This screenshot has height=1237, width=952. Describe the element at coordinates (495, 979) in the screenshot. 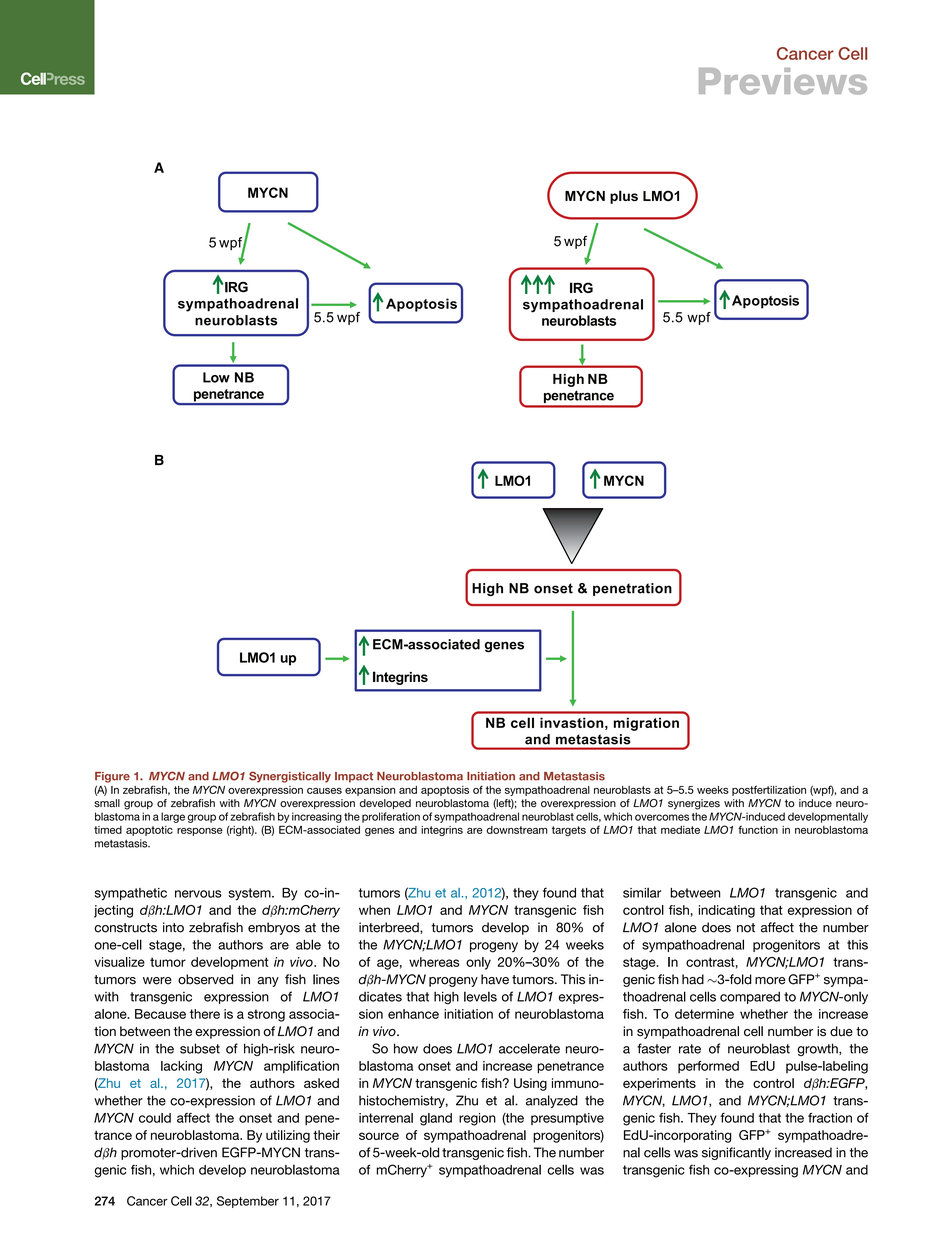

I see `have` at that location.
